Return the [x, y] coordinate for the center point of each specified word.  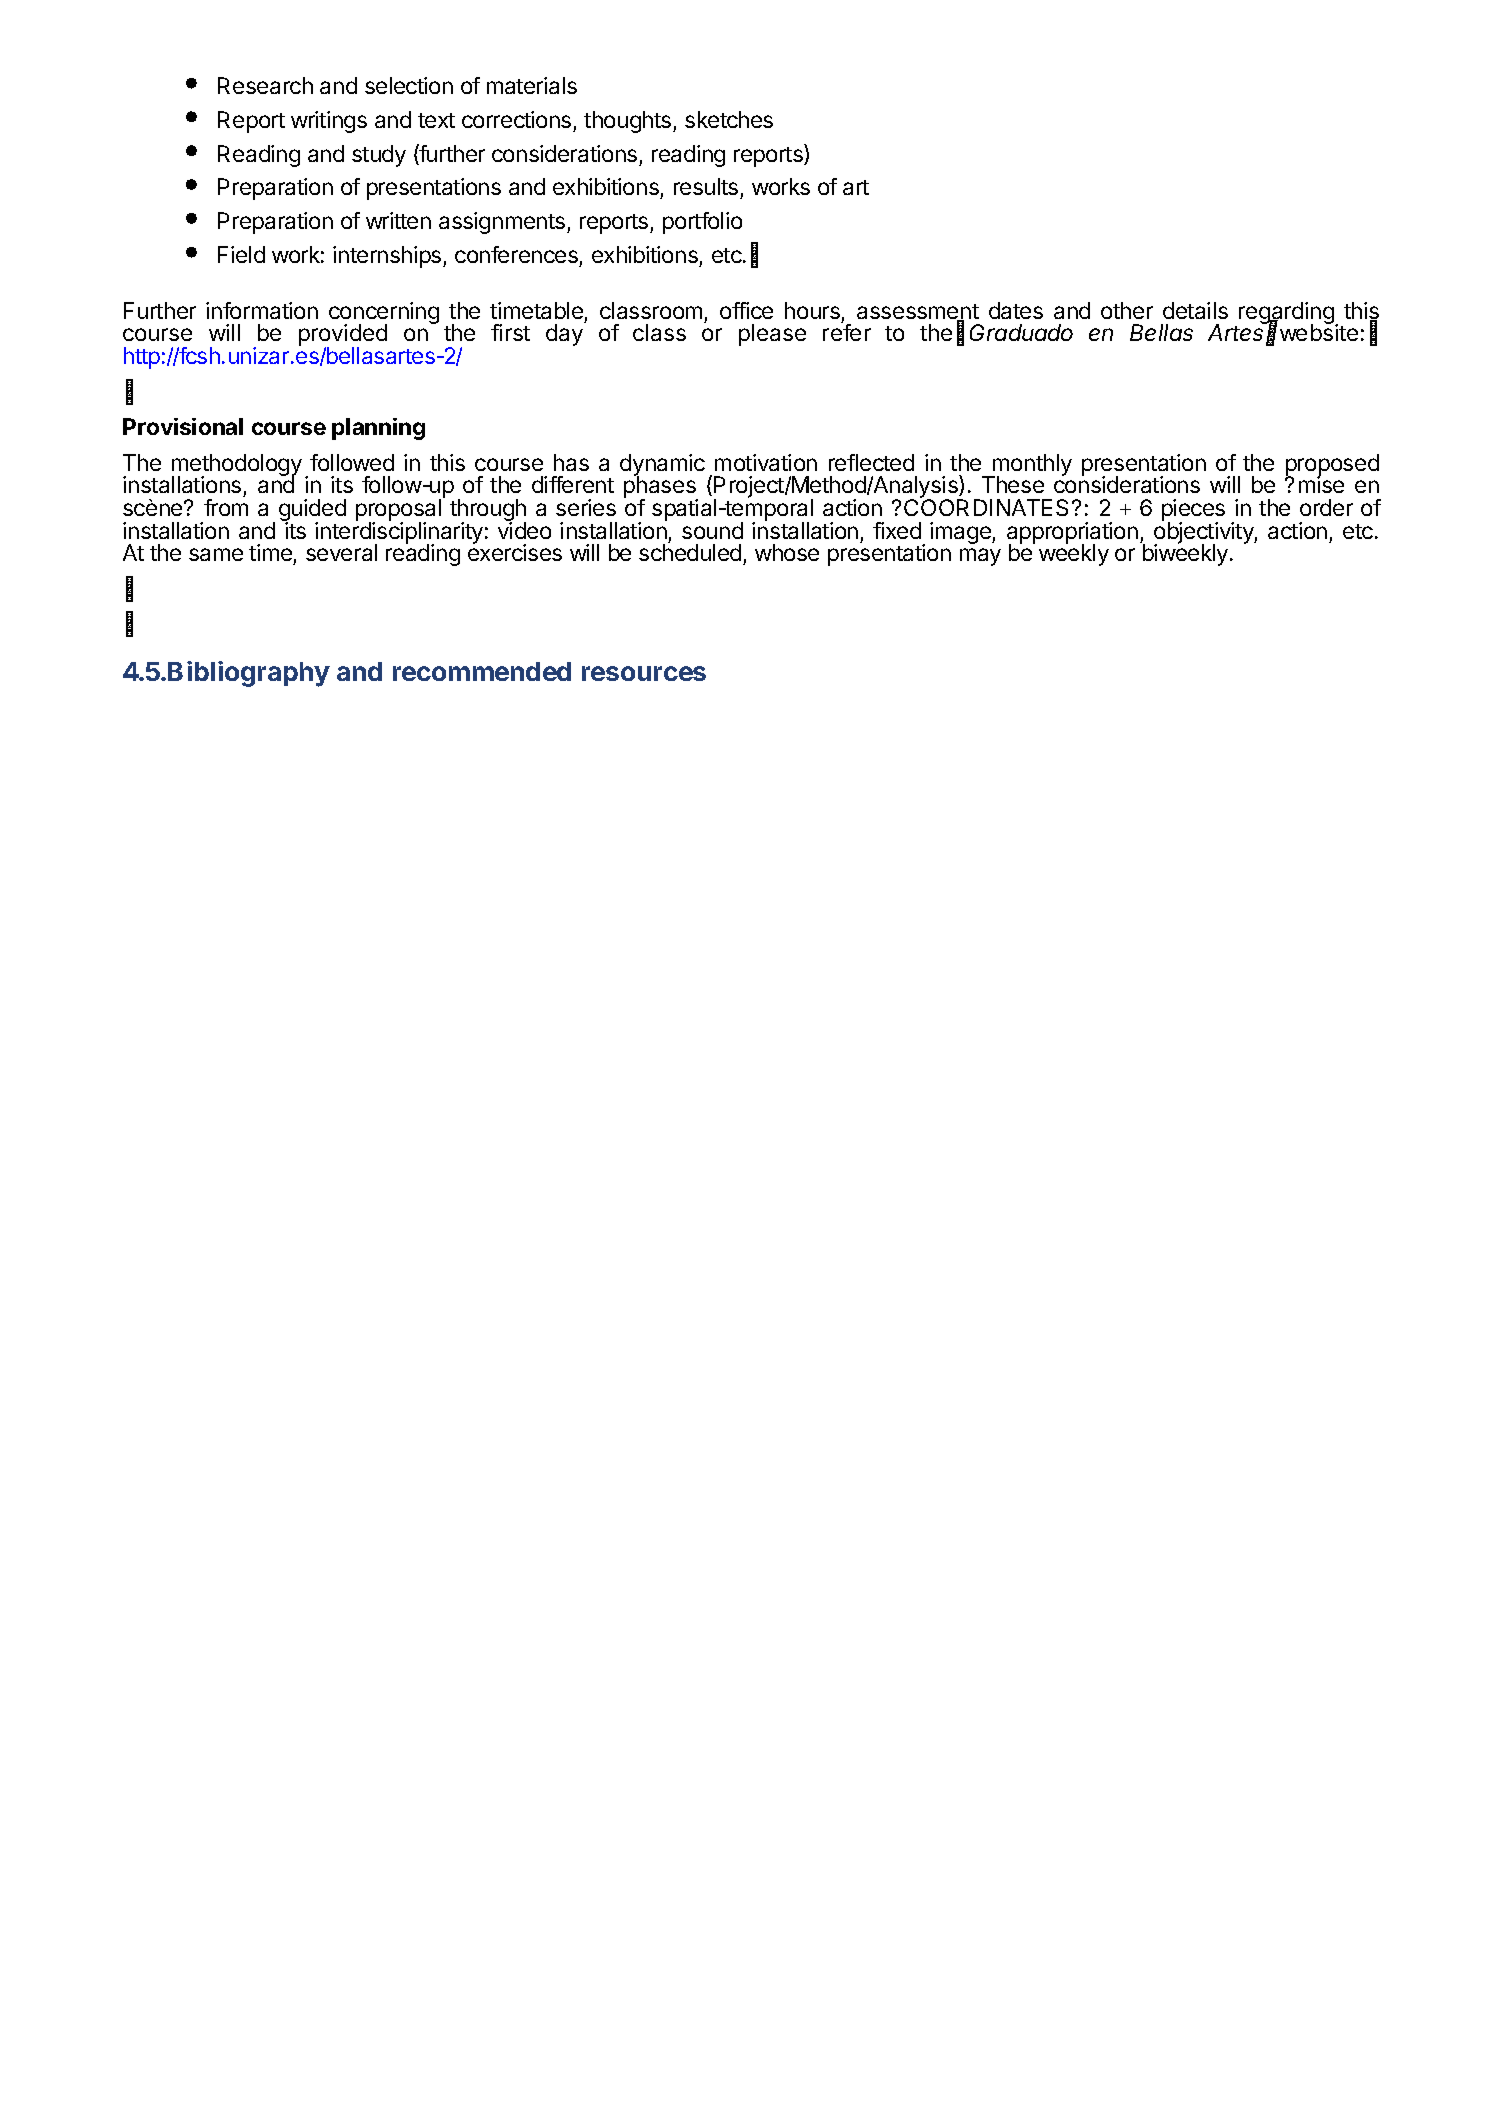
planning [378, 429]
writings [329, 122]
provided [343, 336]
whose [787, 552]
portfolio [702, 223]
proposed [1332, 466]
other [1127, 310]
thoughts [629, 122]
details [1195, 310]
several [341, 552]
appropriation [1072, 534]
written [398, 220]
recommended [482, 671]
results [707, 188]
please [772, 335]
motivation [766, 462]
